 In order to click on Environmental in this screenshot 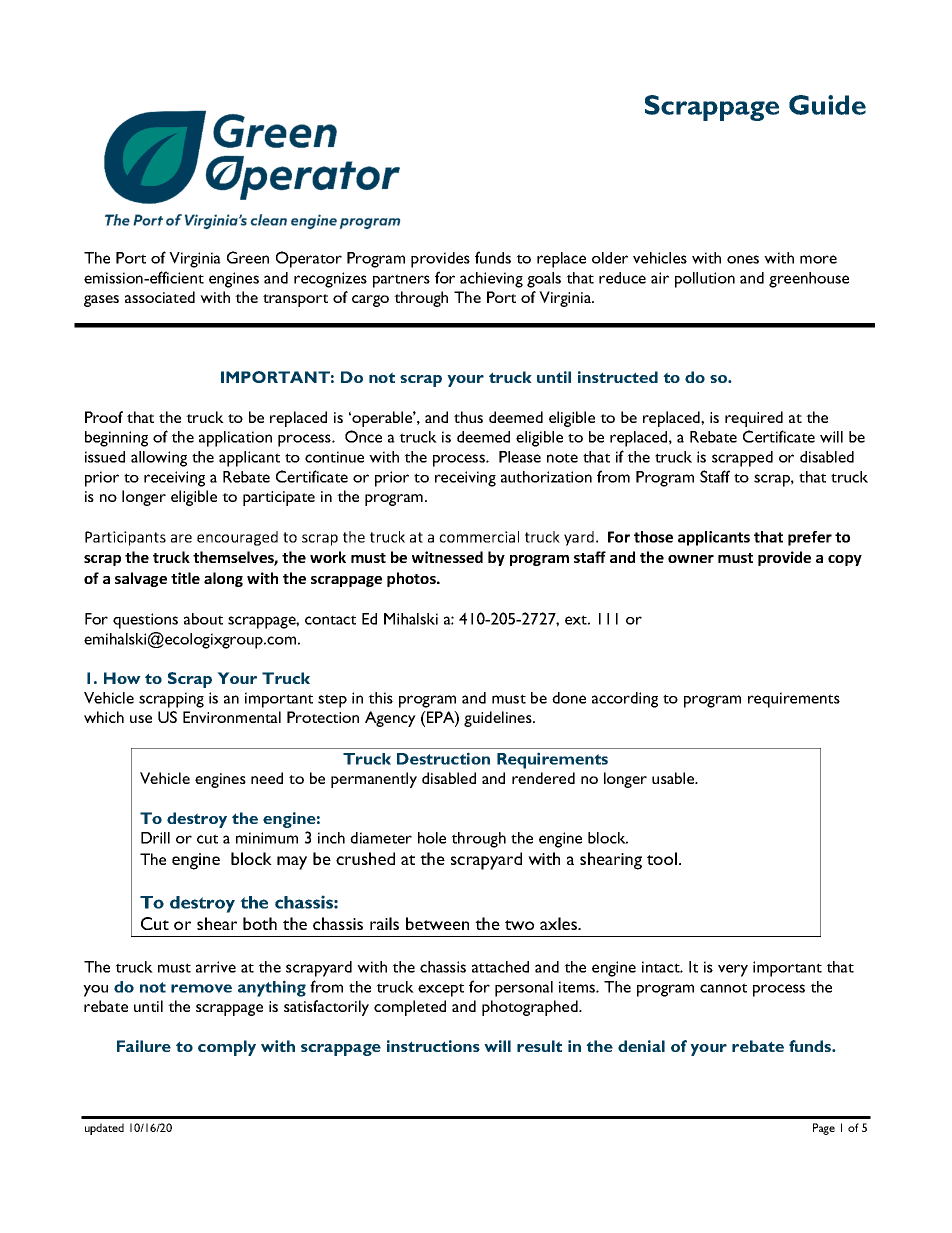, I will do `click(232, 717)`.
